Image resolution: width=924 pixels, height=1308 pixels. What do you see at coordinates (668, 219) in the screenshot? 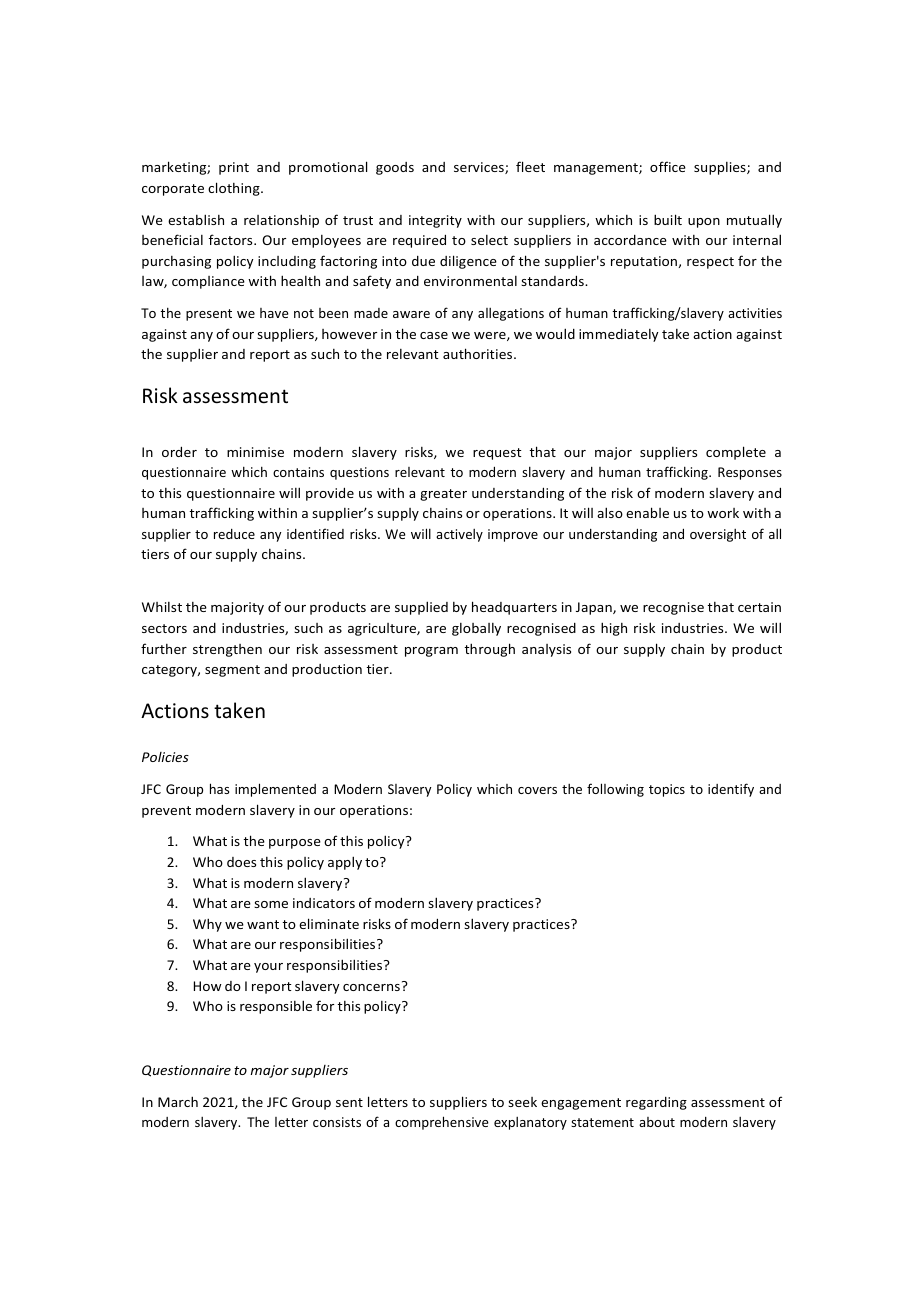
I see `built` at bounding box center [668, 219].
